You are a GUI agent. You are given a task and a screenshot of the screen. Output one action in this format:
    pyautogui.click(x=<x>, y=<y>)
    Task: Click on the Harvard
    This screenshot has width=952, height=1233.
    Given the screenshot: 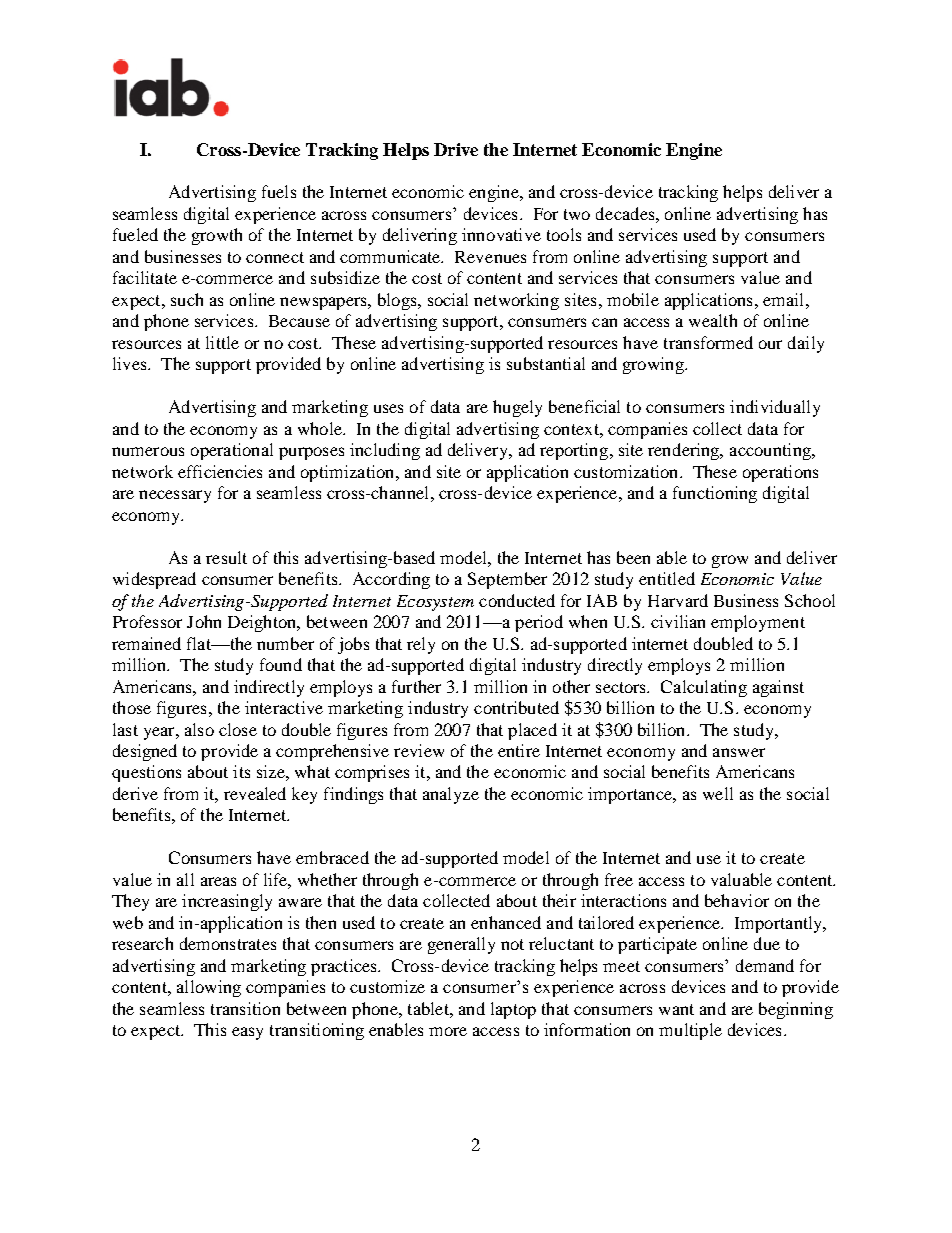 What is the action you would take?
    pyautogui.click(x=678, y=600)
